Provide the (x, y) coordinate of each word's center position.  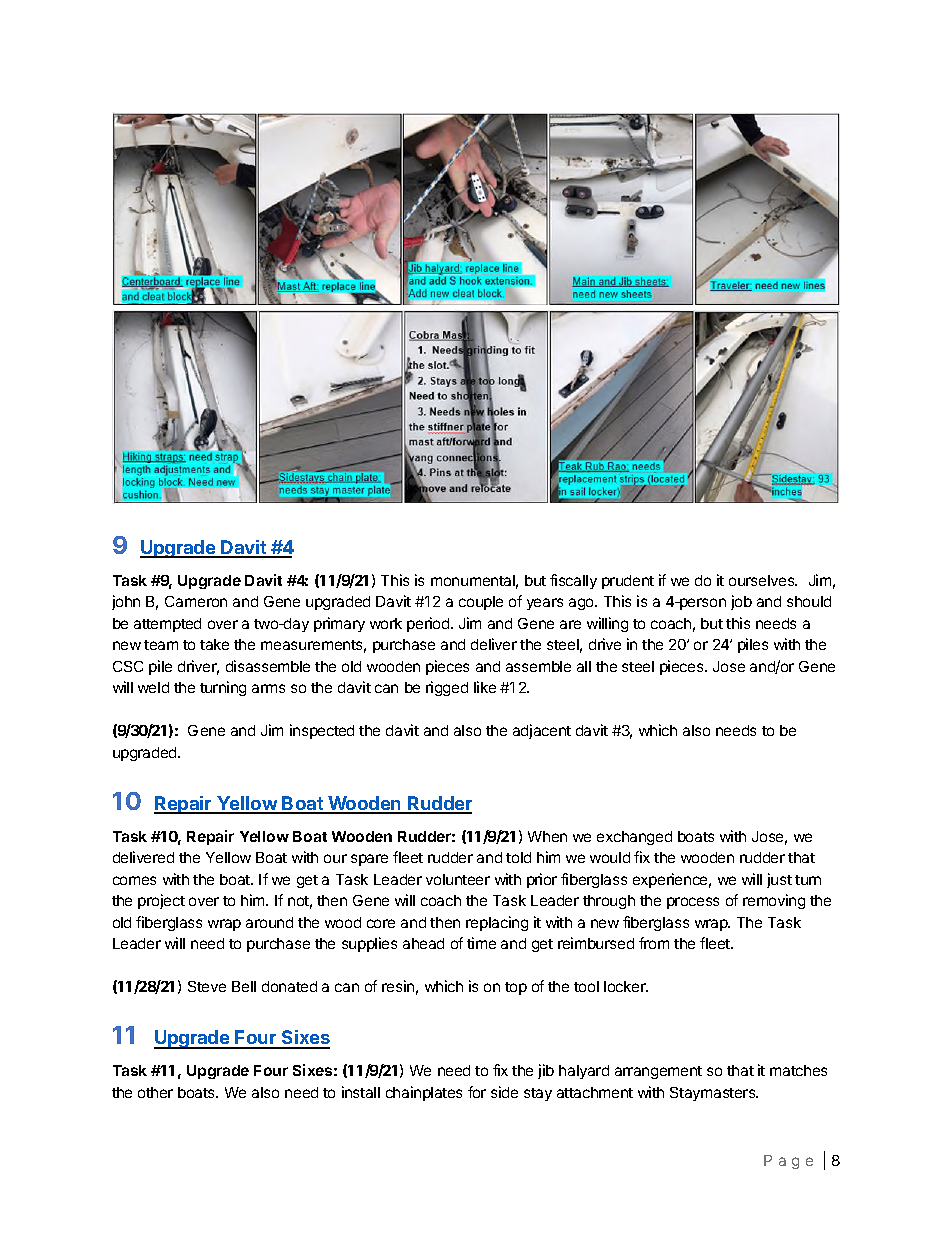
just (779, 880)
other (155, 1092)
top (516, 988)
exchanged (634, 838)
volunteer (458, 879)
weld (153, 687)
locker (626, 986)
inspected (322, 731)
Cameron (196, 601)
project (161, 901)
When (547, 836)
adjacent (542, 731)
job (741, 602)
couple (481, 603)
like (485, 687)
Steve (207, 986)
